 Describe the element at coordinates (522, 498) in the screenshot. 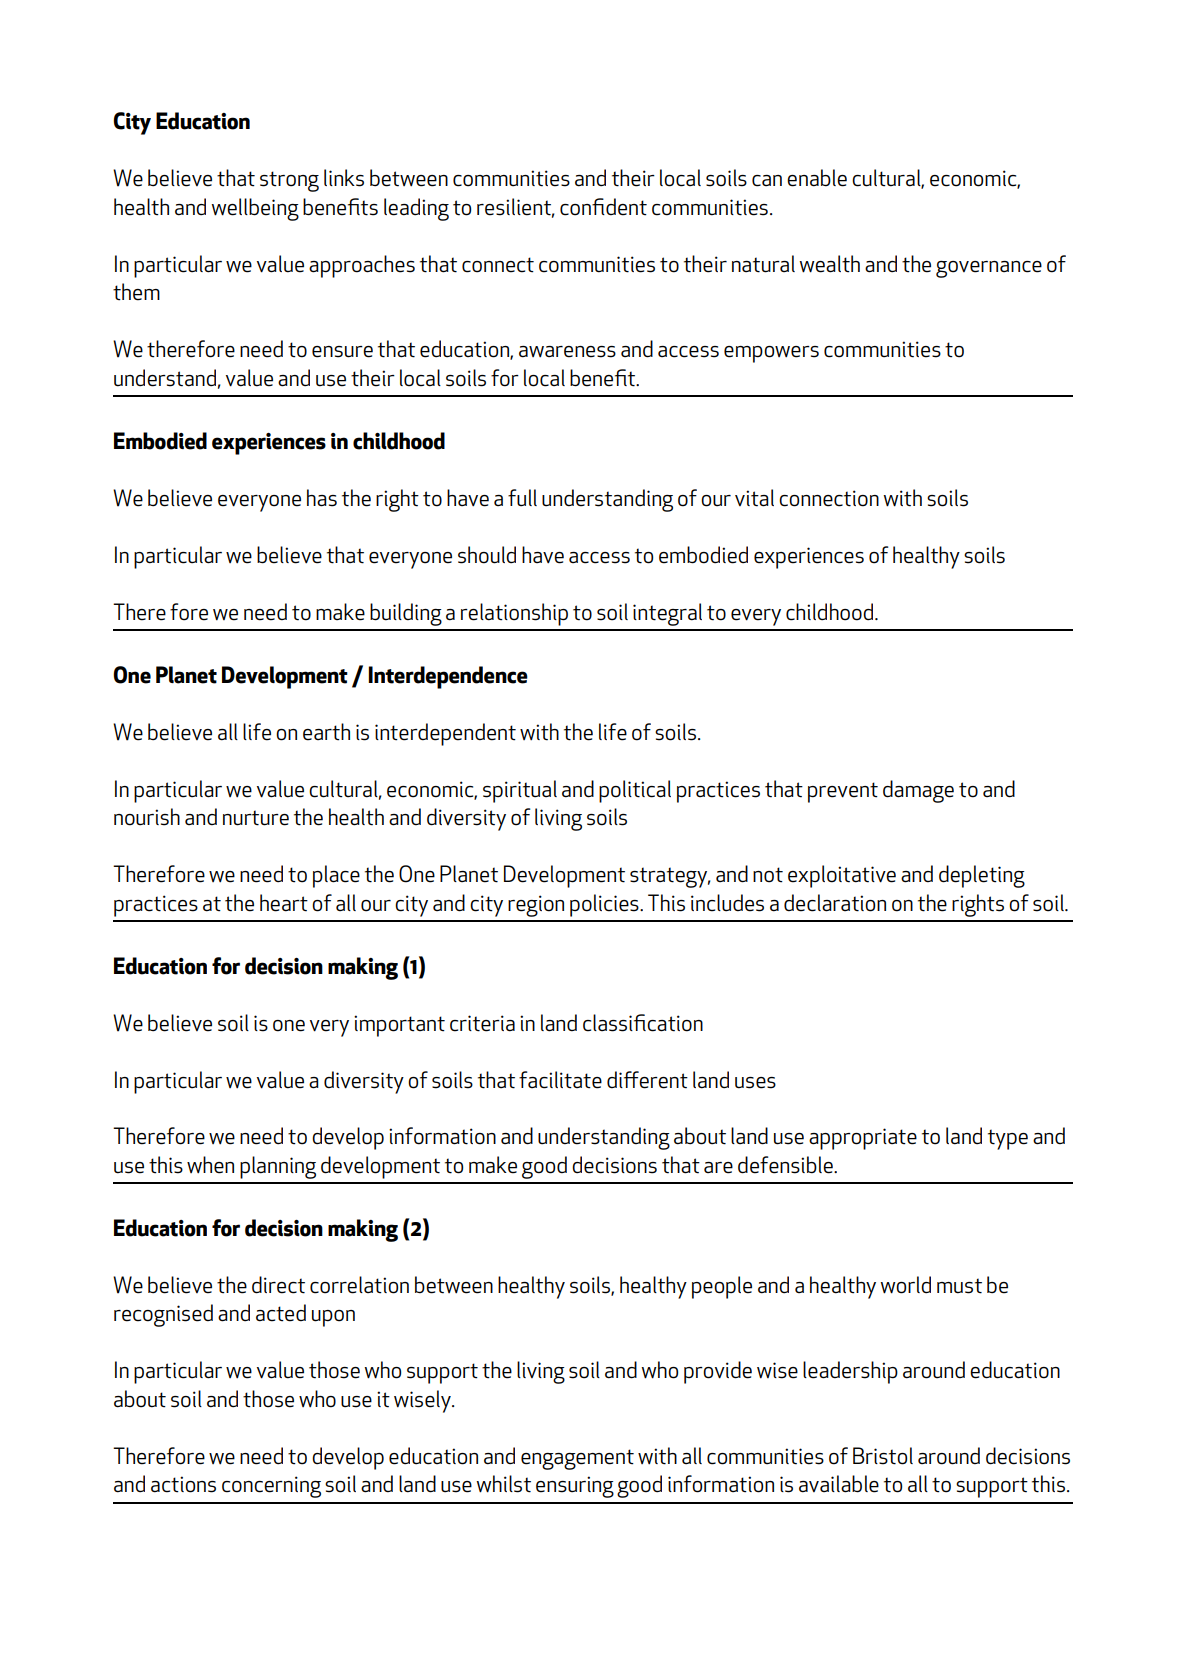

I see `full` at that location.
